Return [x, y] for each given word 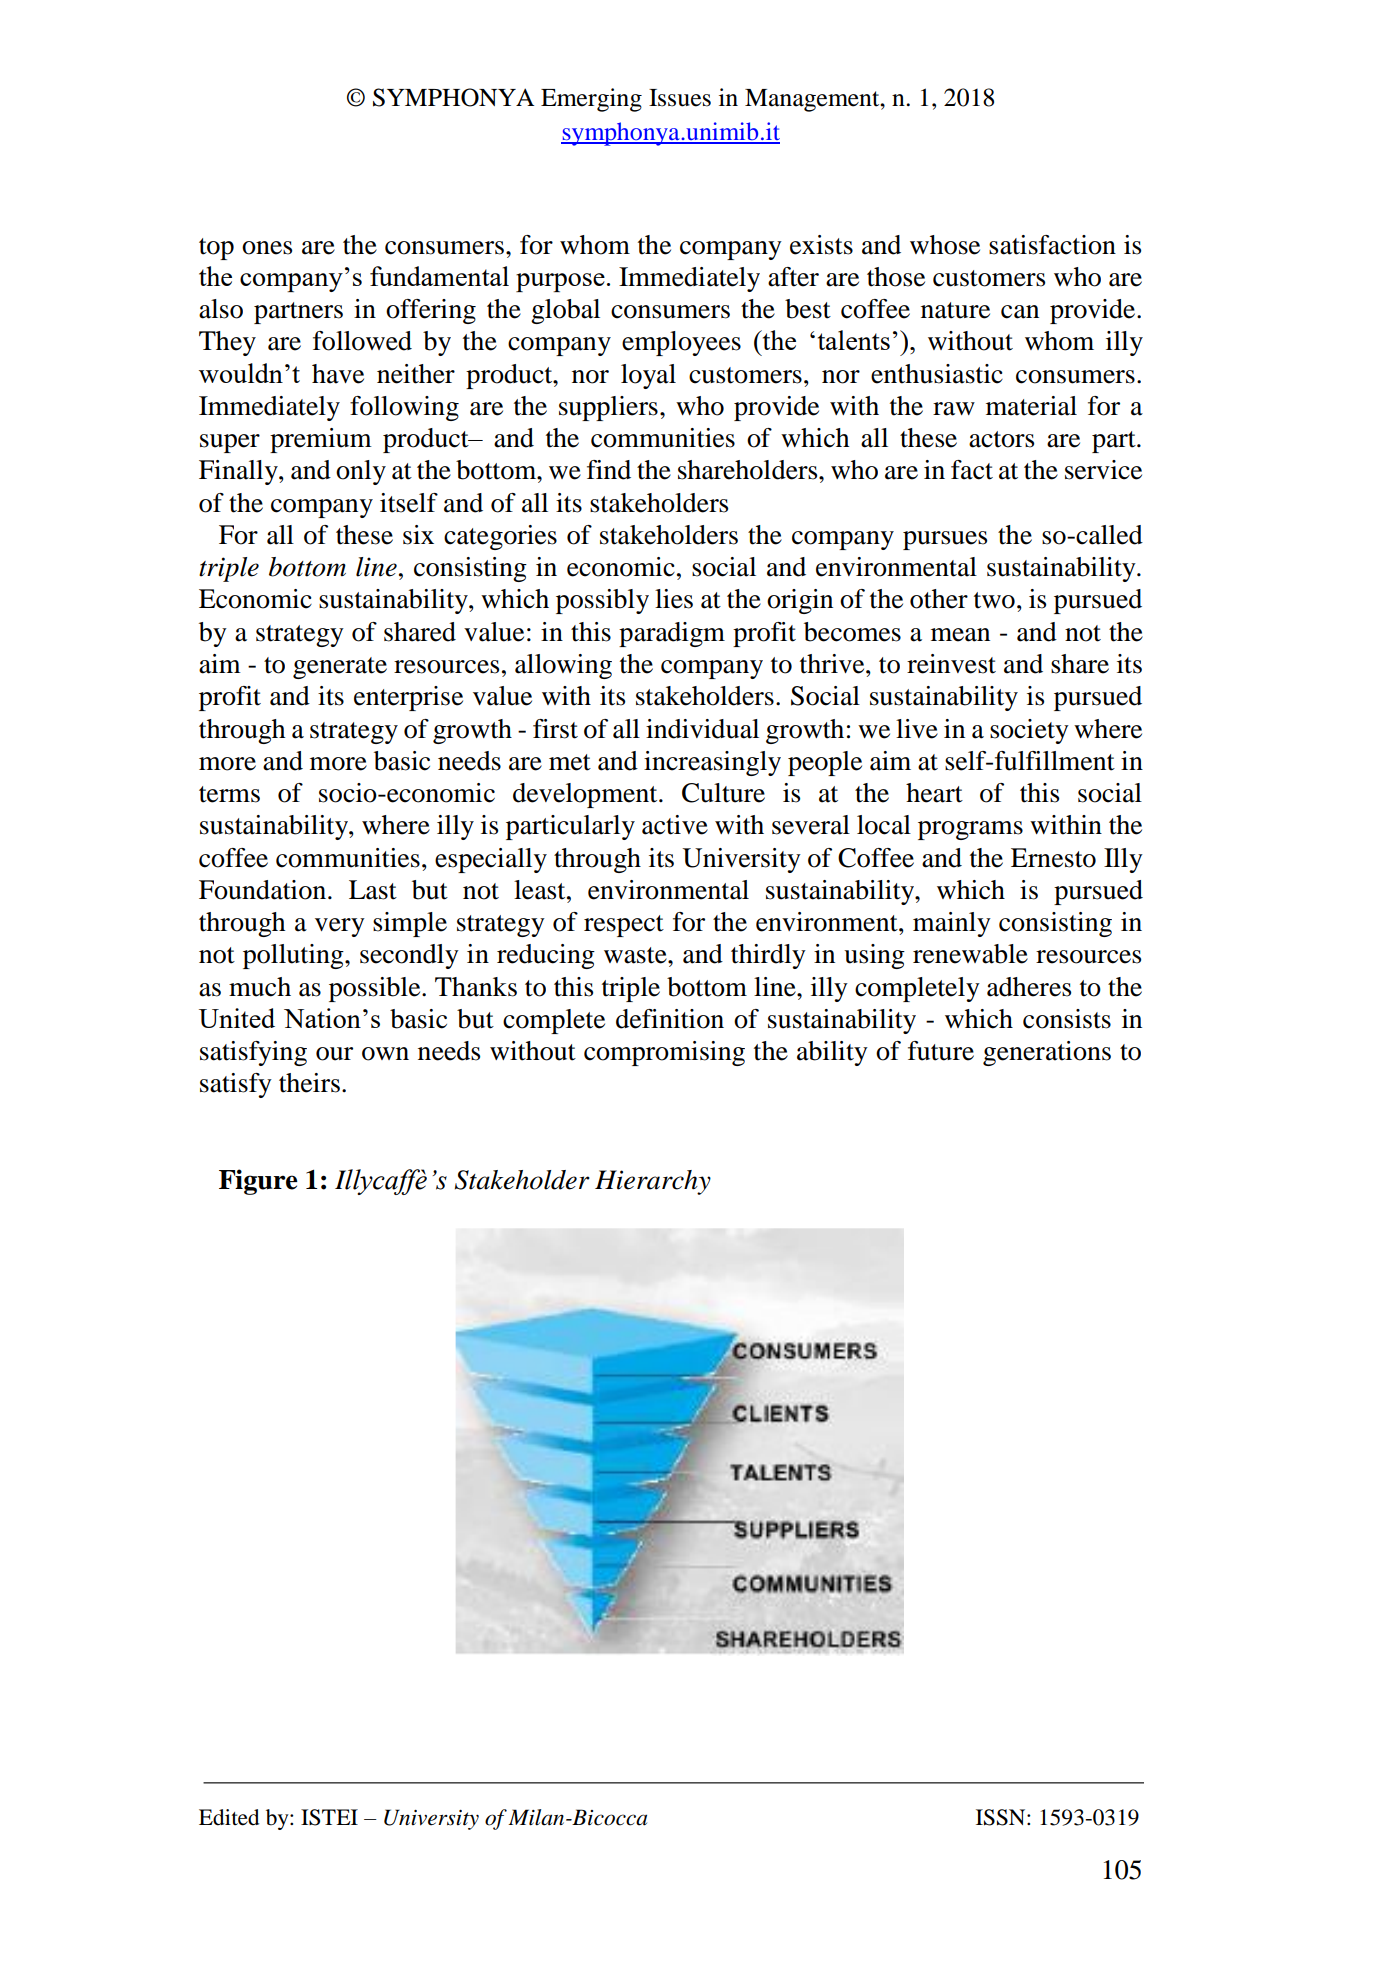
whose [945, 245]
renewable [970, 954]
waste [636, 955]
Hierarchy [653, 1182]
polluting [294, 956]
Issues [680, 98]
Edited [229, 1817]
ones [267, 248]
